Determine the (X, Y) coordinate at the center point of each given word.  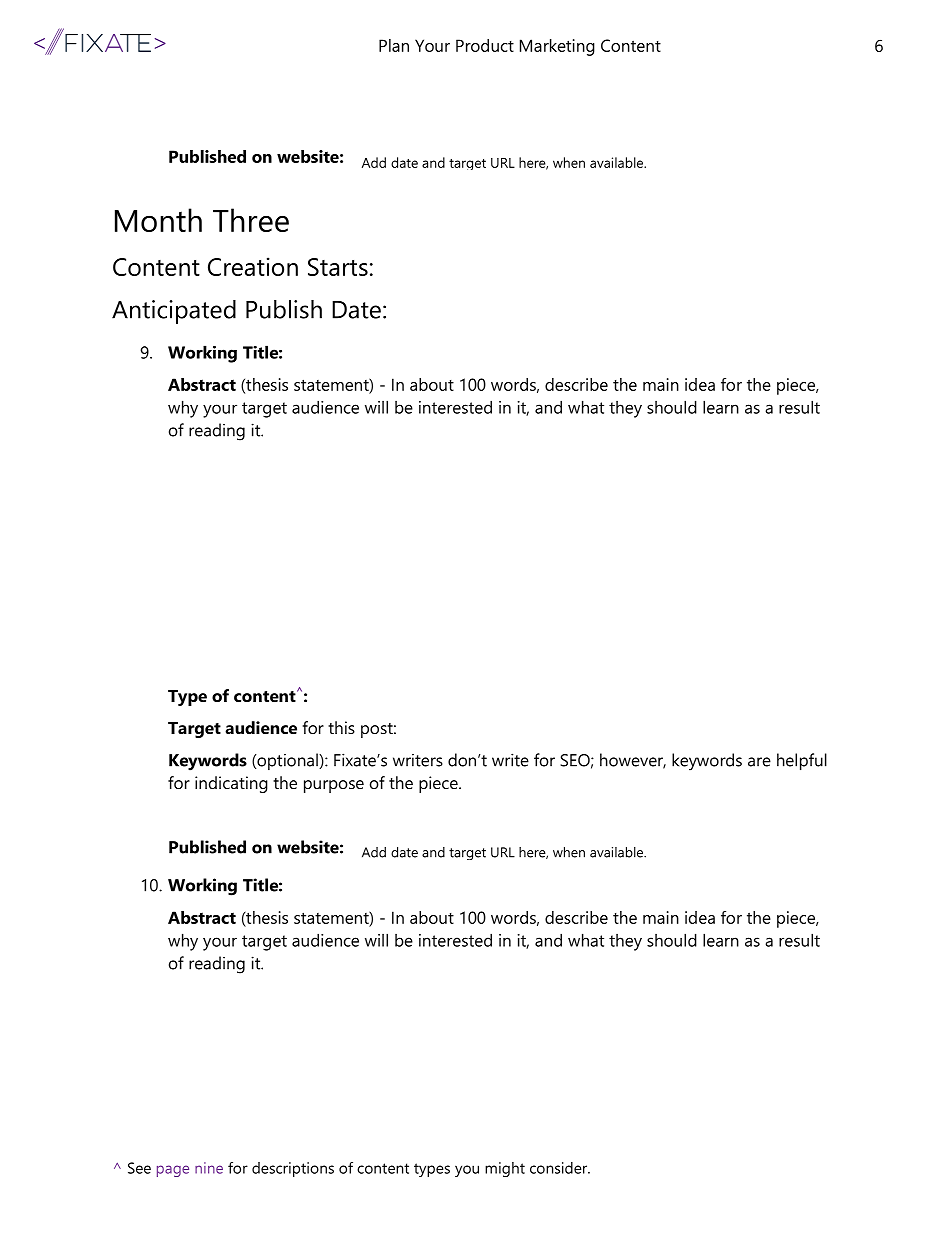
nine (209, 1168)
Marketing (557, 47)
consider (560, 1168)
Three (251, 220)
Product (485, 45)
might (505, 1169)
